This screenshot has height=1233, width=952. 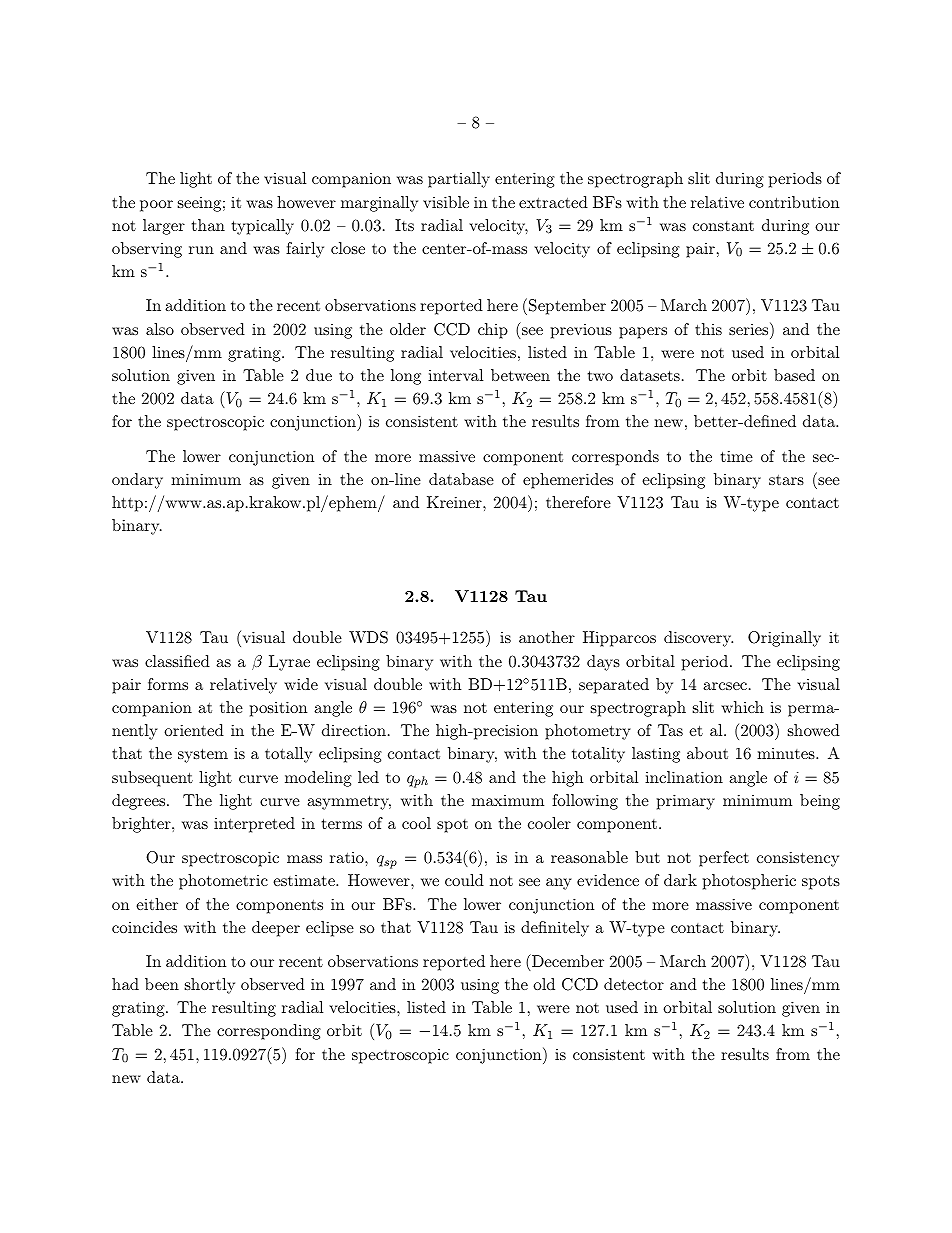 What do you see at coordinates (208, 225) in the screenshot?
I see `than` at bounding box center [208, 225].
